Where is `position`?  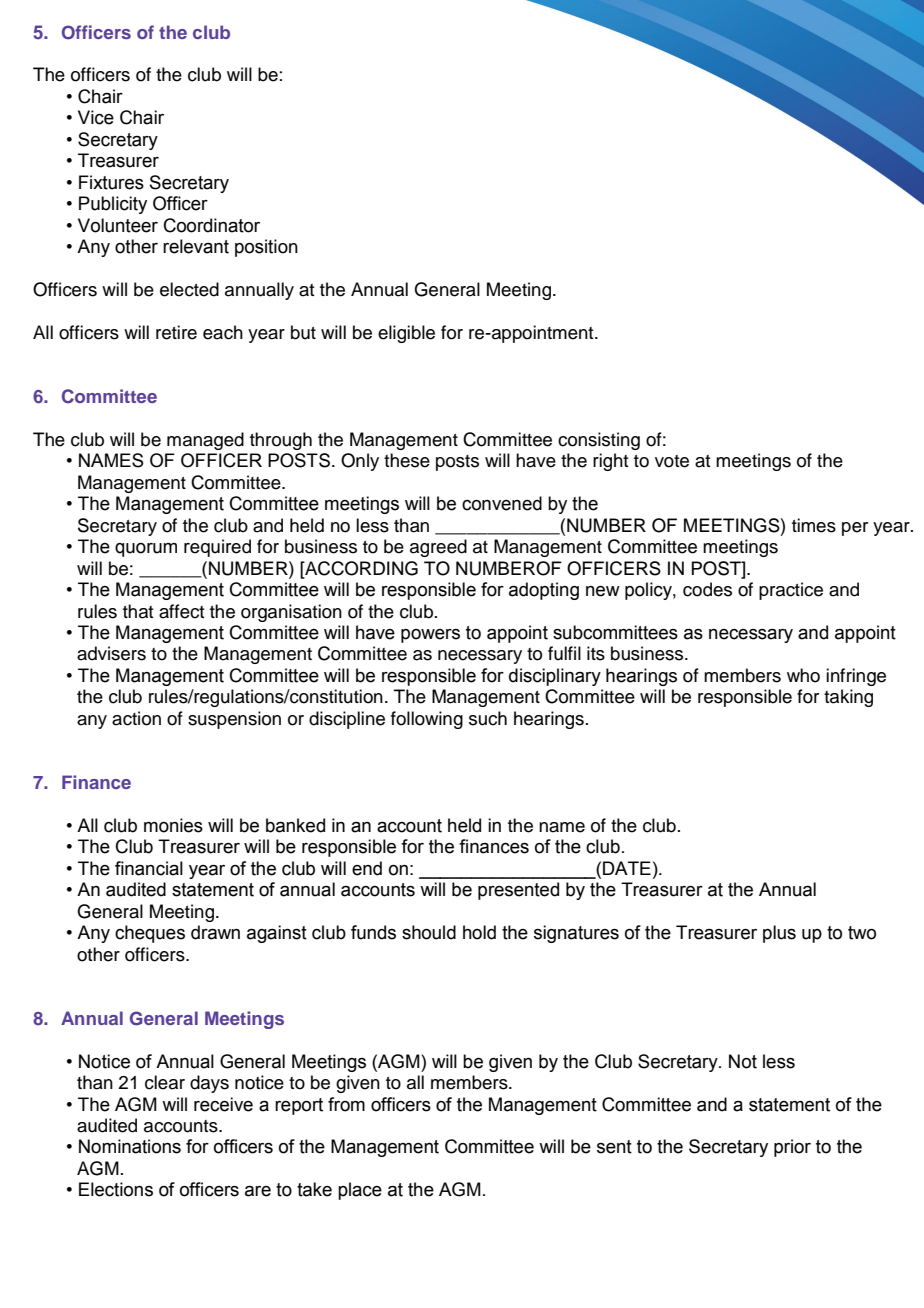 position is located at coordinates (266, 248).
